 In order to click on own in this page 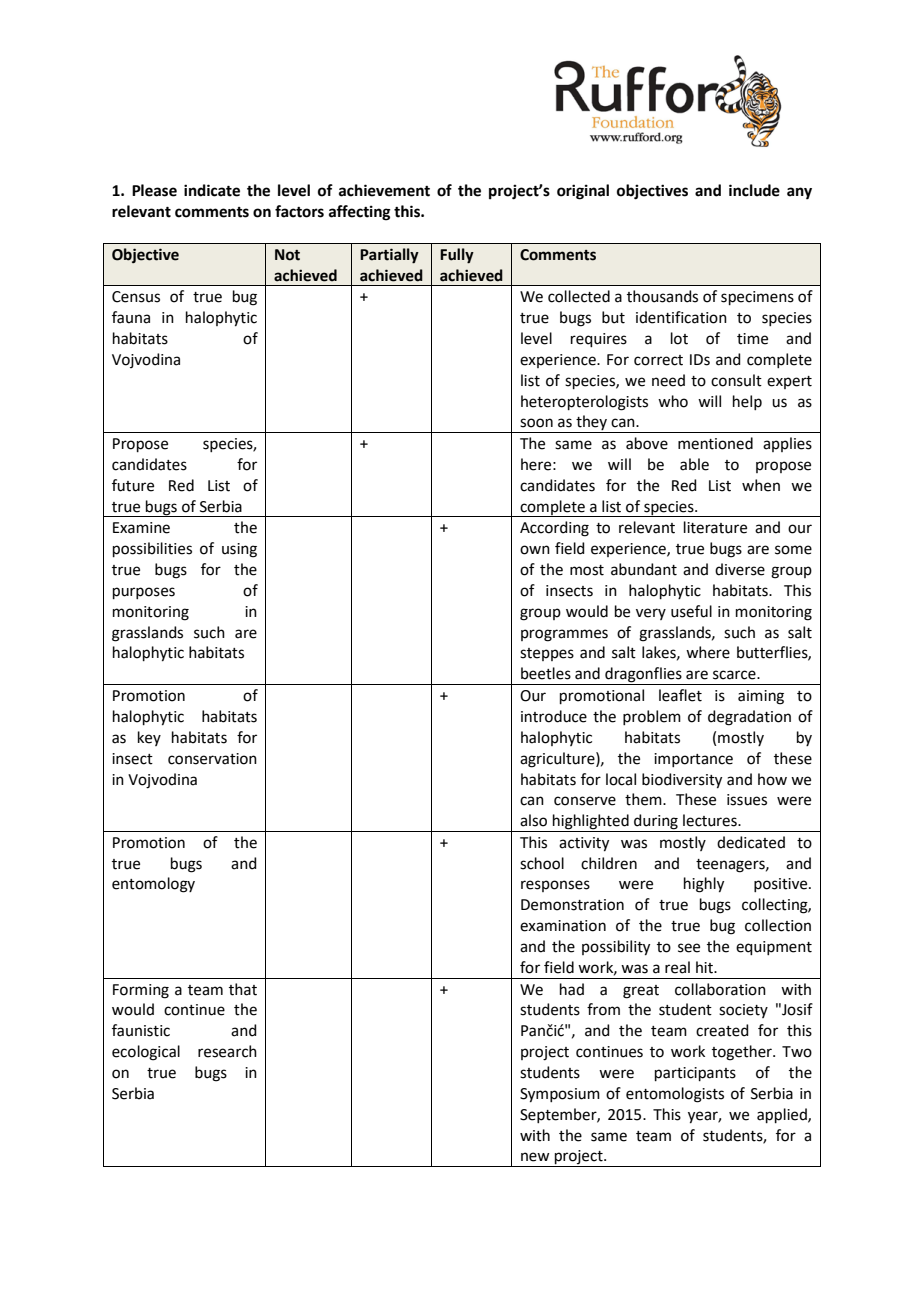, I will do `click(535, 550)`.
